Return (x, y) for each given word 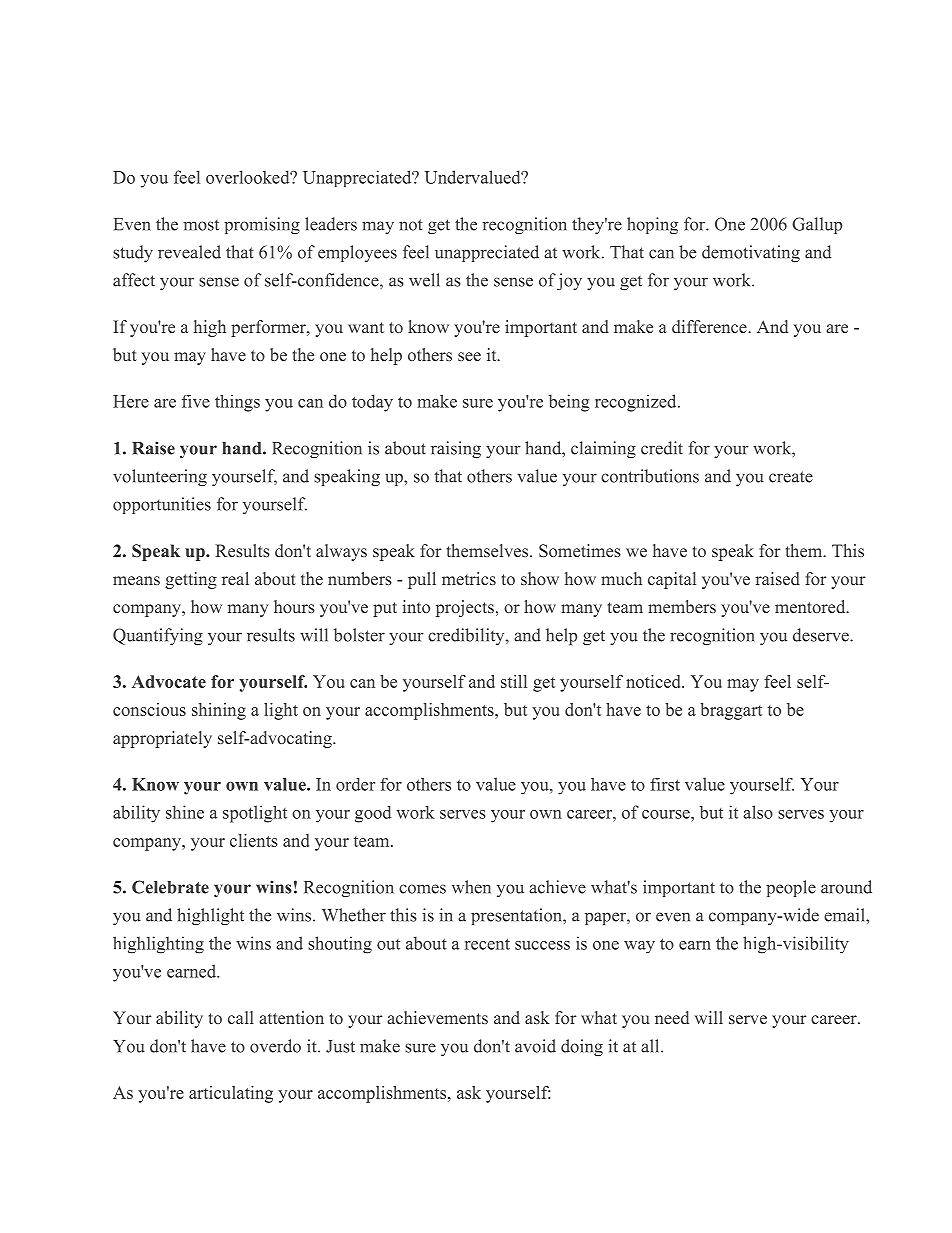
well (424, 280)
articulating (231, 1094)
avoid (535, 1046)
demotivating (751, 253)
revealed (189, 252)
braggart (731, 711)
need (672, 1017)
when (471, 887)
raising (456, 449)
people (791, 888)
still (514, 681)
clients (254, 840)
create (791, 477)
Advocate (169, 681)
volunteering (160, 477)
